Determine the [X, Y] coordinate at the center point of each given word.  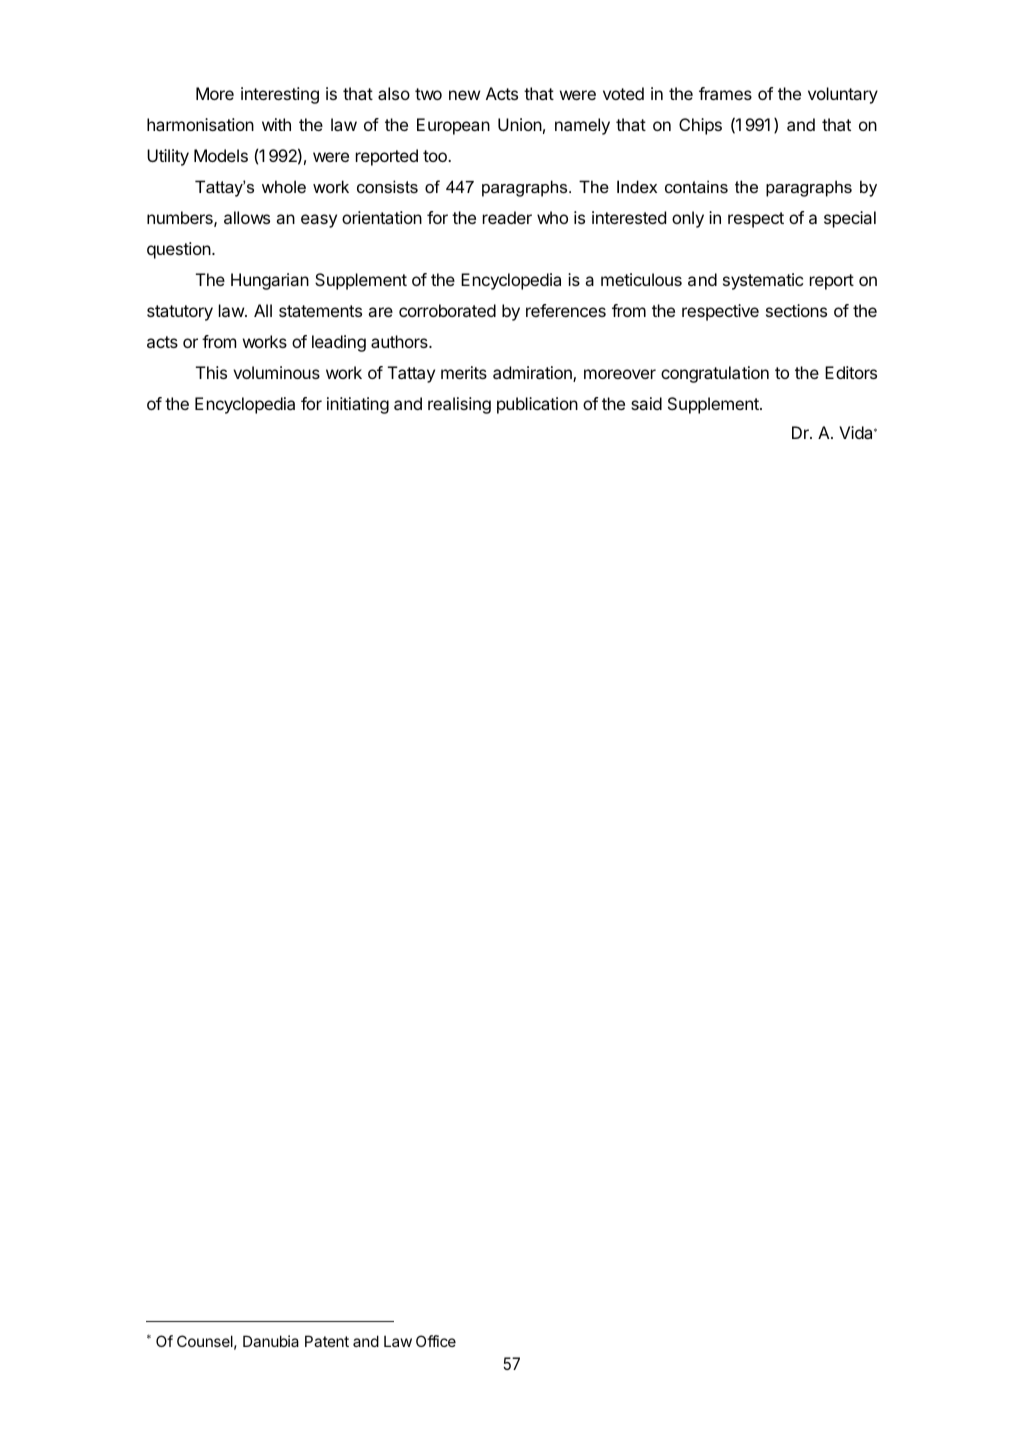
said [646, 403]
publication [537, 405]
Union [520, 124]
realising [459, 405]
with [276, 124]
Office [436, 1341]
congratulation [715, 374]
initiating [358, 405]
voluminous [276, 372]
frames [725, 93]
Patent [327, 1341]
